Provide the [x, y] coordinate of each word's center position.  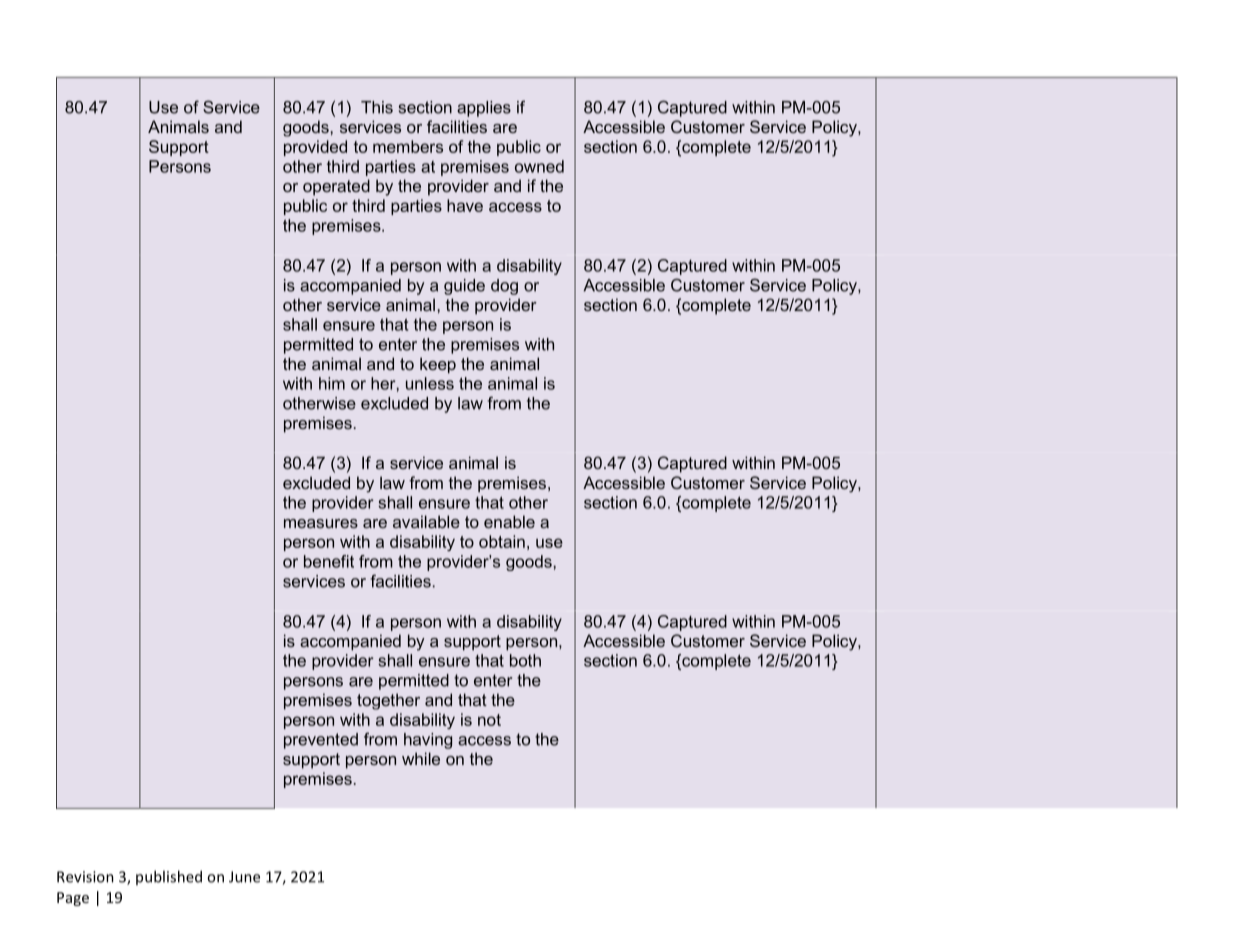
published [169, 877]
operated [336, 187]
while [421, 758]
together [388, 701]
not [489, 720]
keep [438, 365]
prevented [321, 741]
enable [509, 521]
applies [484, 109]
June [244, 877]
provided [315, 148]
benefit [329, 561]
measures [321, 523]
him [332, 383]
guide [464, 287]
